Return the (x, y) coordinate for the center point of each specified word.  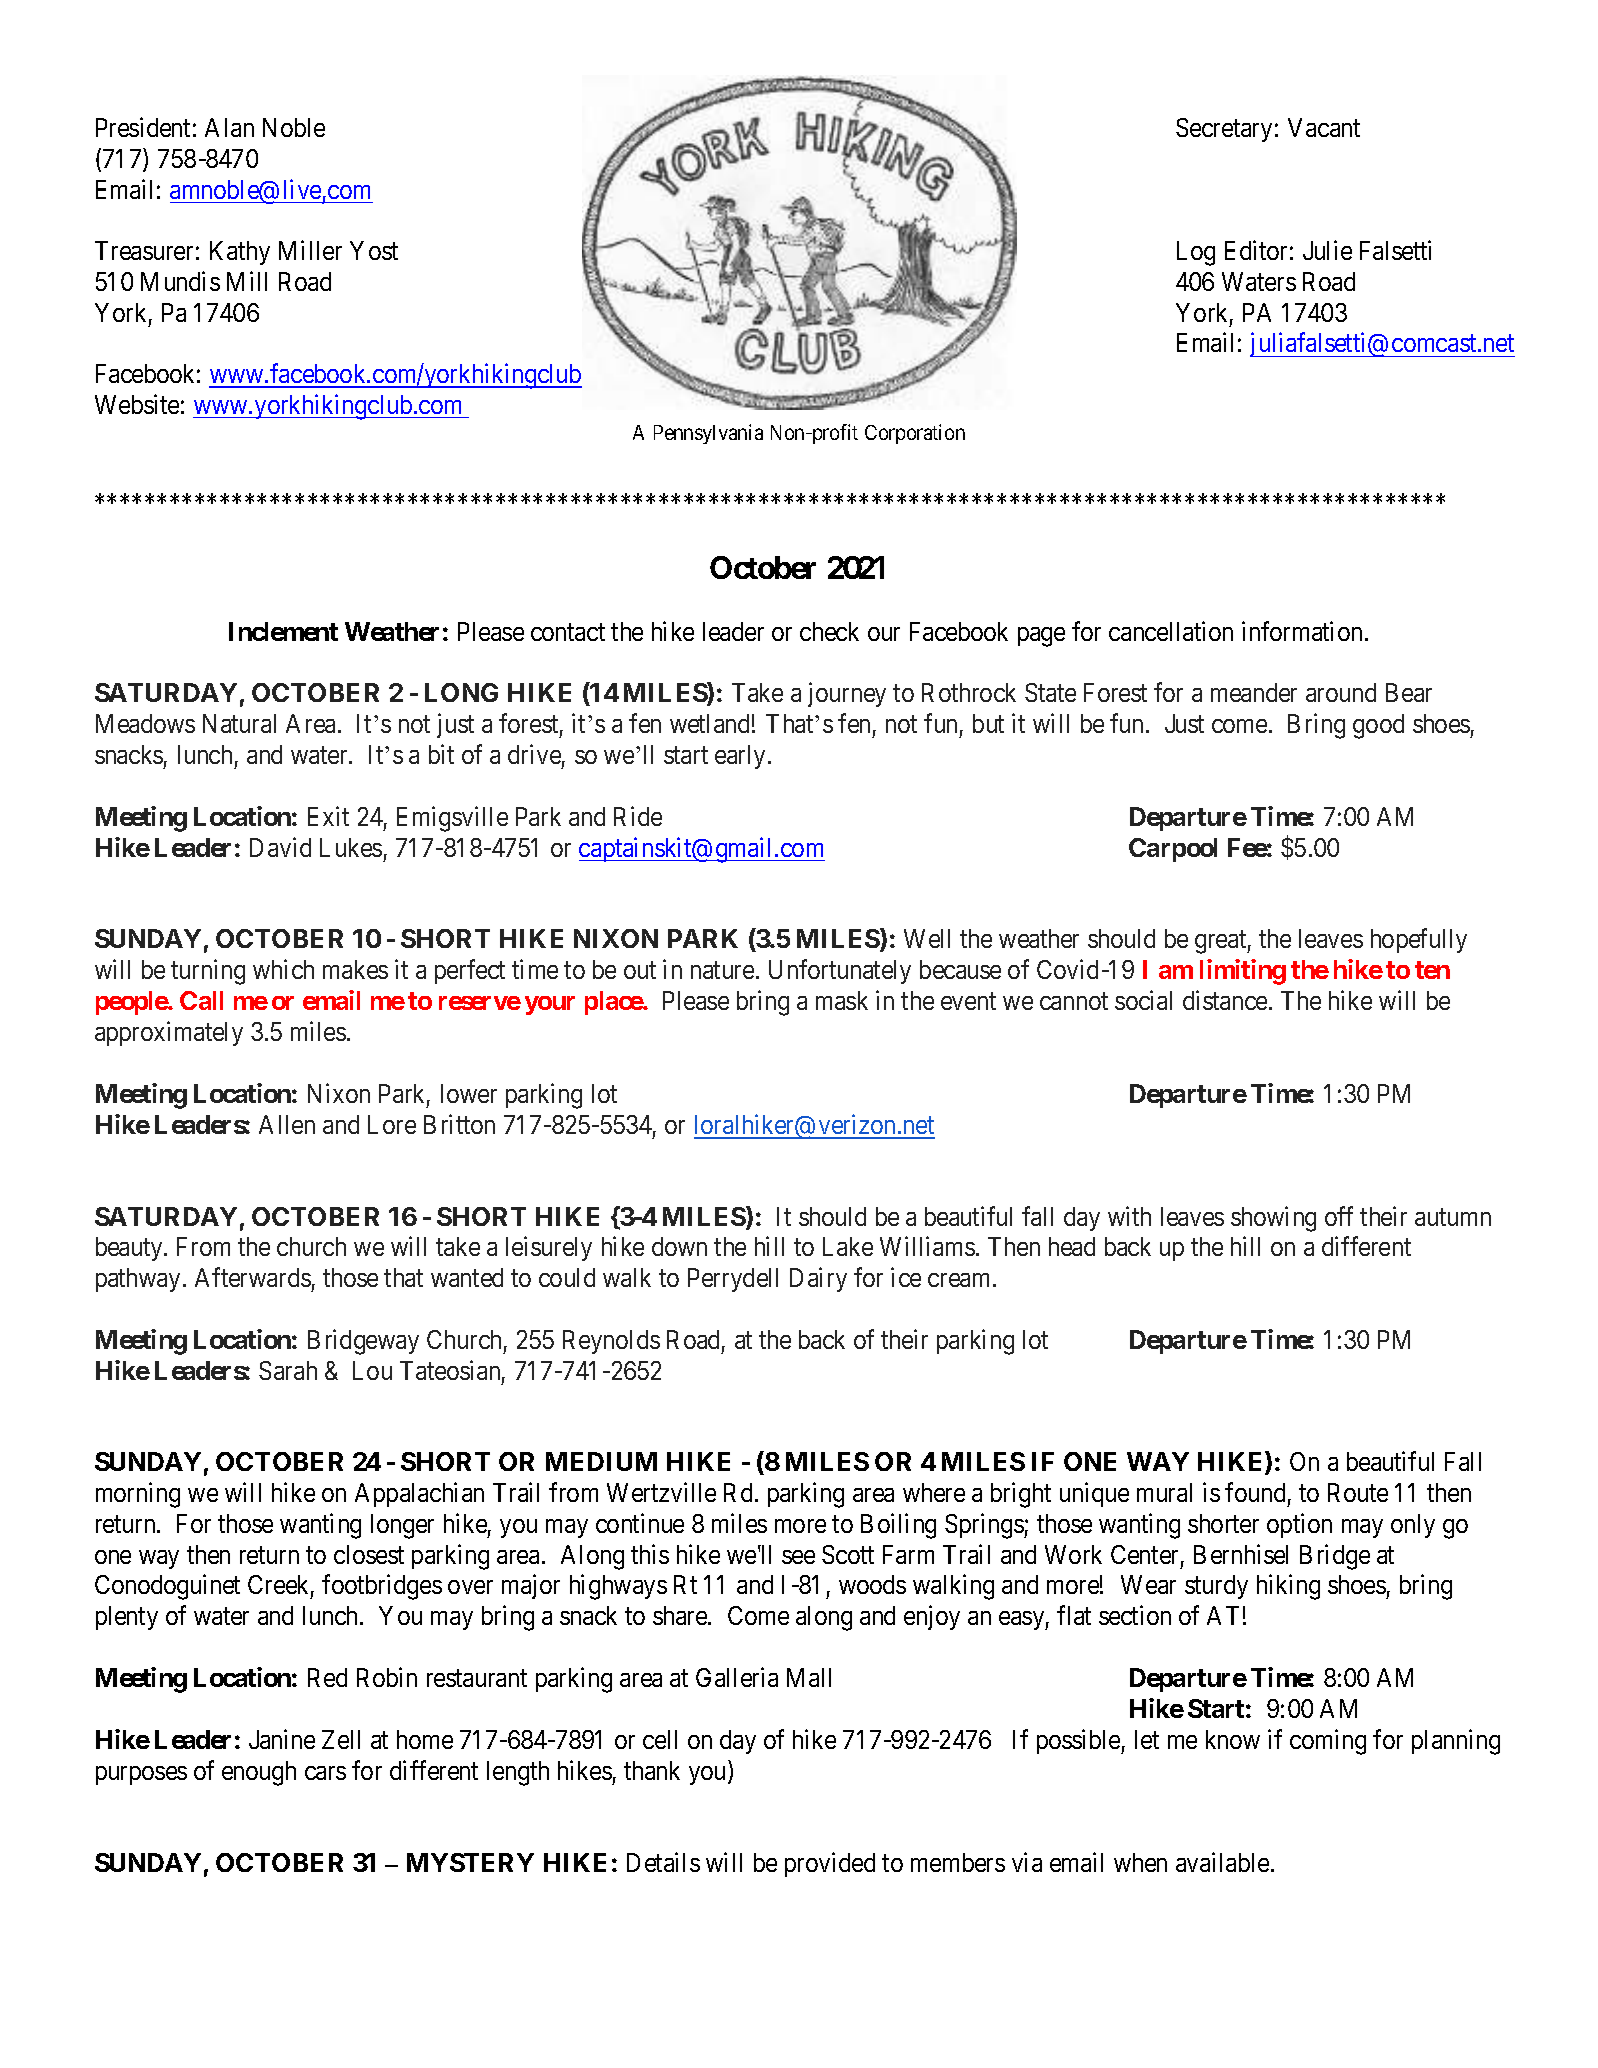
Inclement (283, 631)
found (1255, 1492)
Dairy (818, 1279)
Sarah (288, 1370)
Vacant (1324, 127)
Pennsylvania (708, 434)
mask (842, 1000)
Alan (229, 127)
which (283, 969)
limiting (1243, 972)
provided (830, 1864)
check (829, 631)
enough (259, 1773)
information (1302, 631)
